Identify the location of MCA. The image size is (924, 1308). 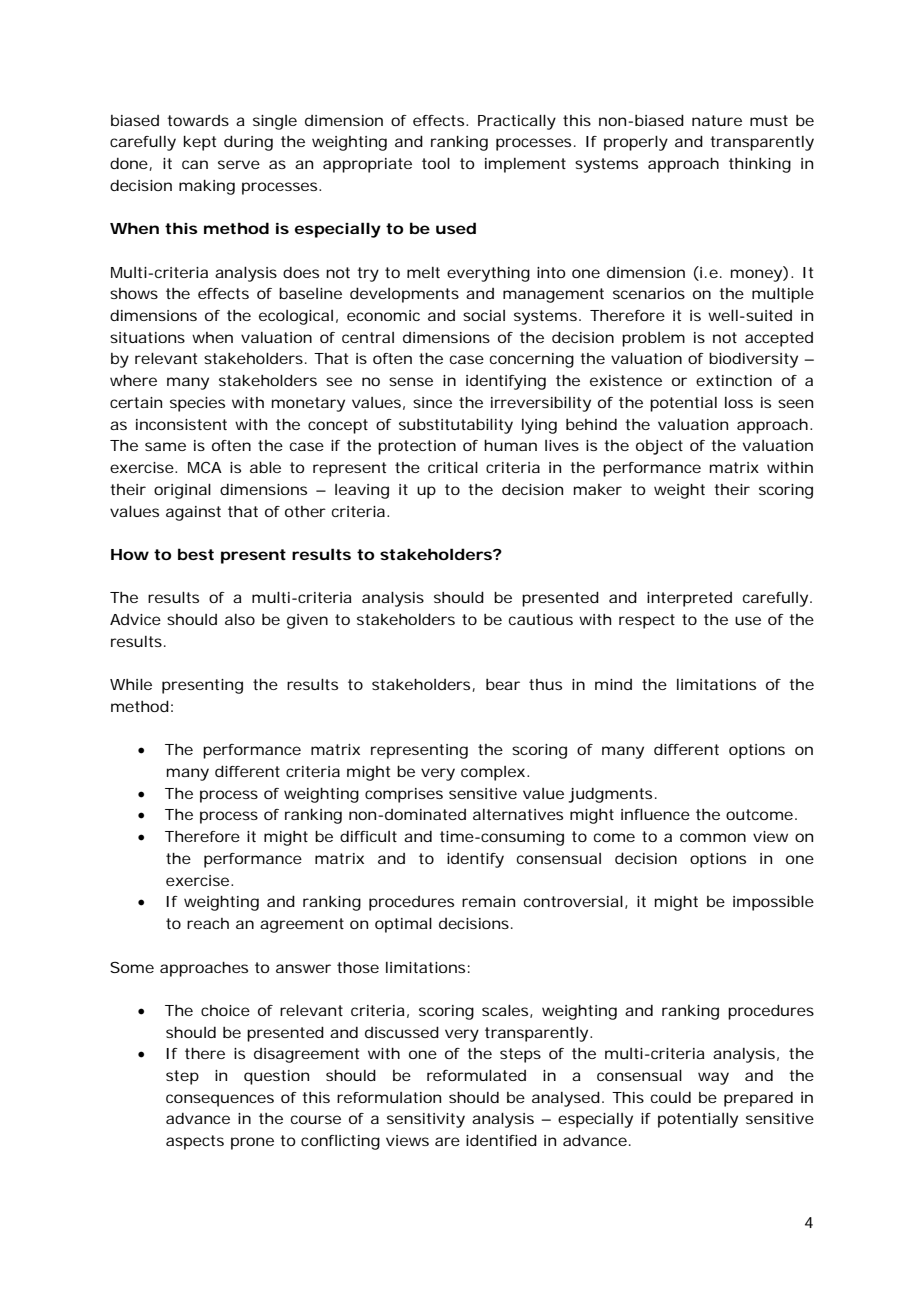
(205, 467).
